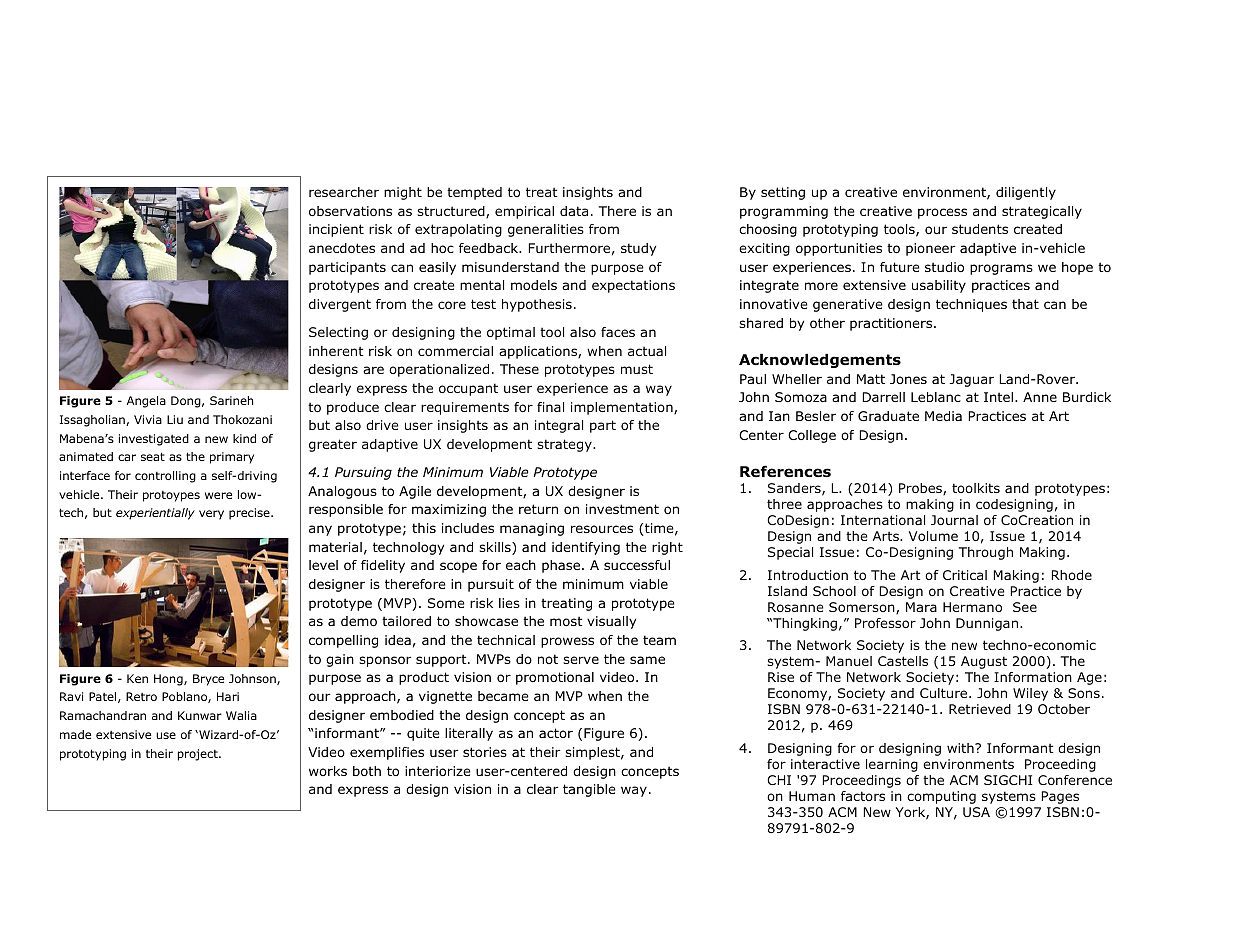  What do you see at coordinates (965, 575) in the screenshot?
I see `Critical` at bounding box center [965, 575].
